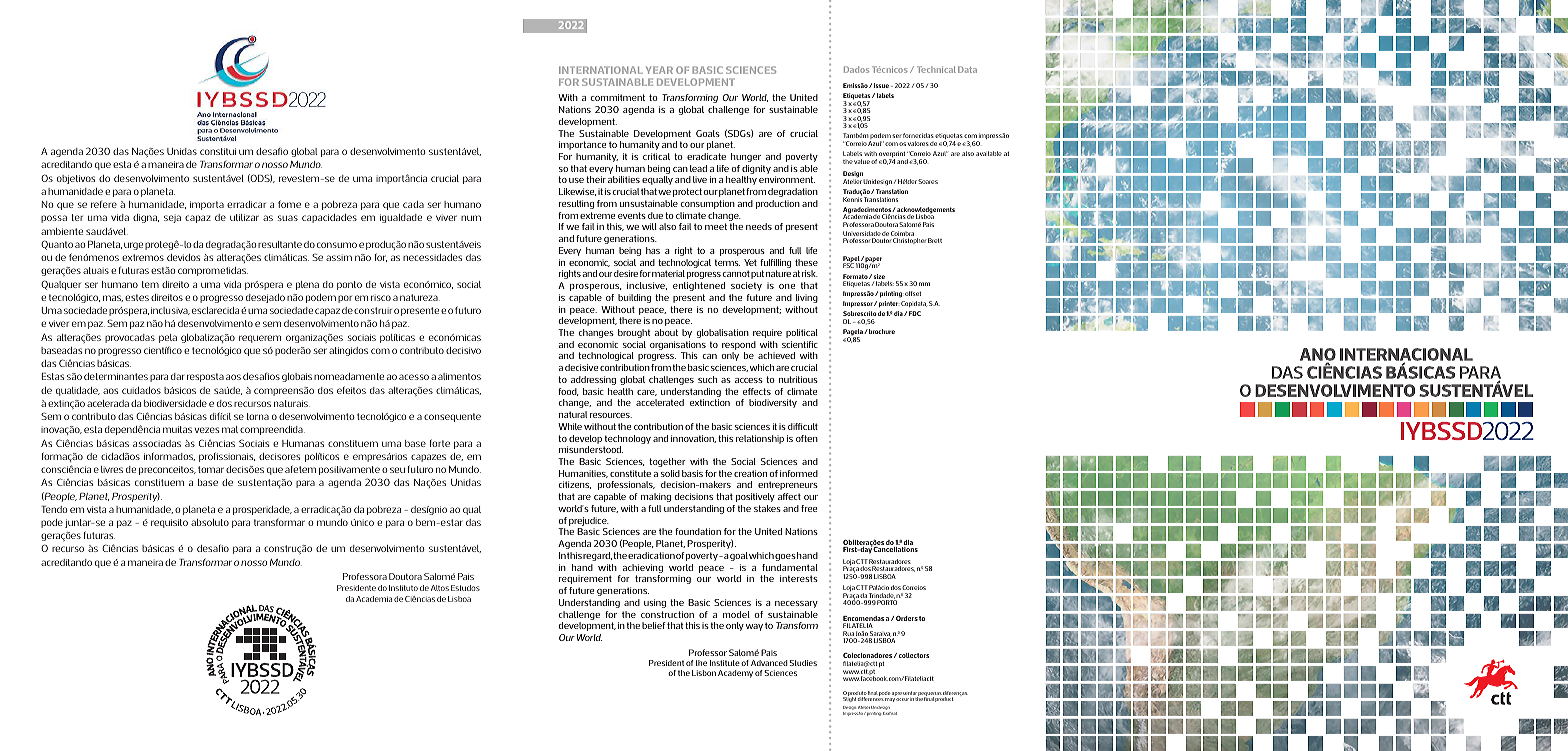 Image resolution: width=1568 pixels, height=751 pixels. Describe the element at coordinates (626, 273) in the screenshot. I see `desire` at that location.
